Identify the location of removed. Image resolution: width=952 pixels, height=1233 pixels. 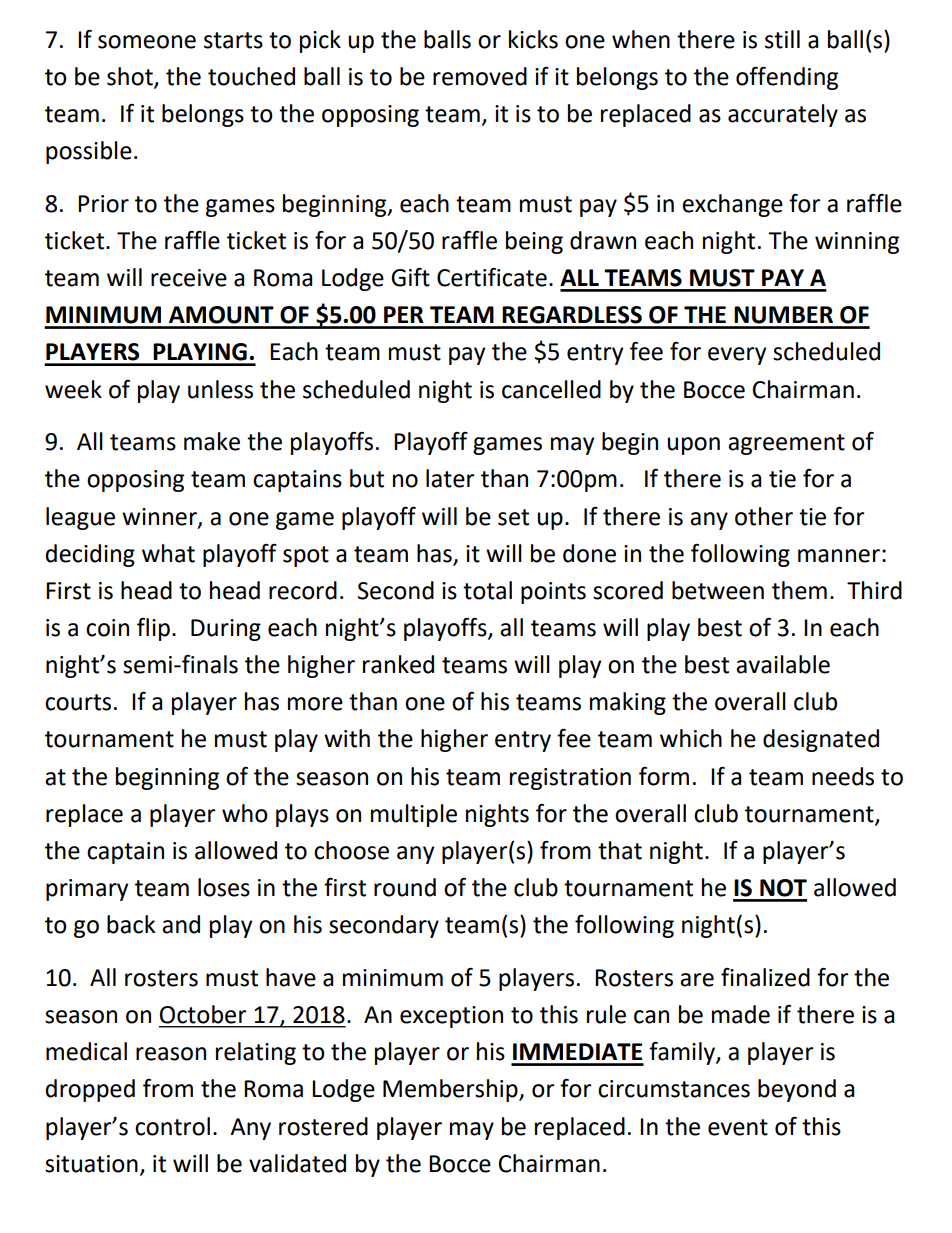
(480, 76).
